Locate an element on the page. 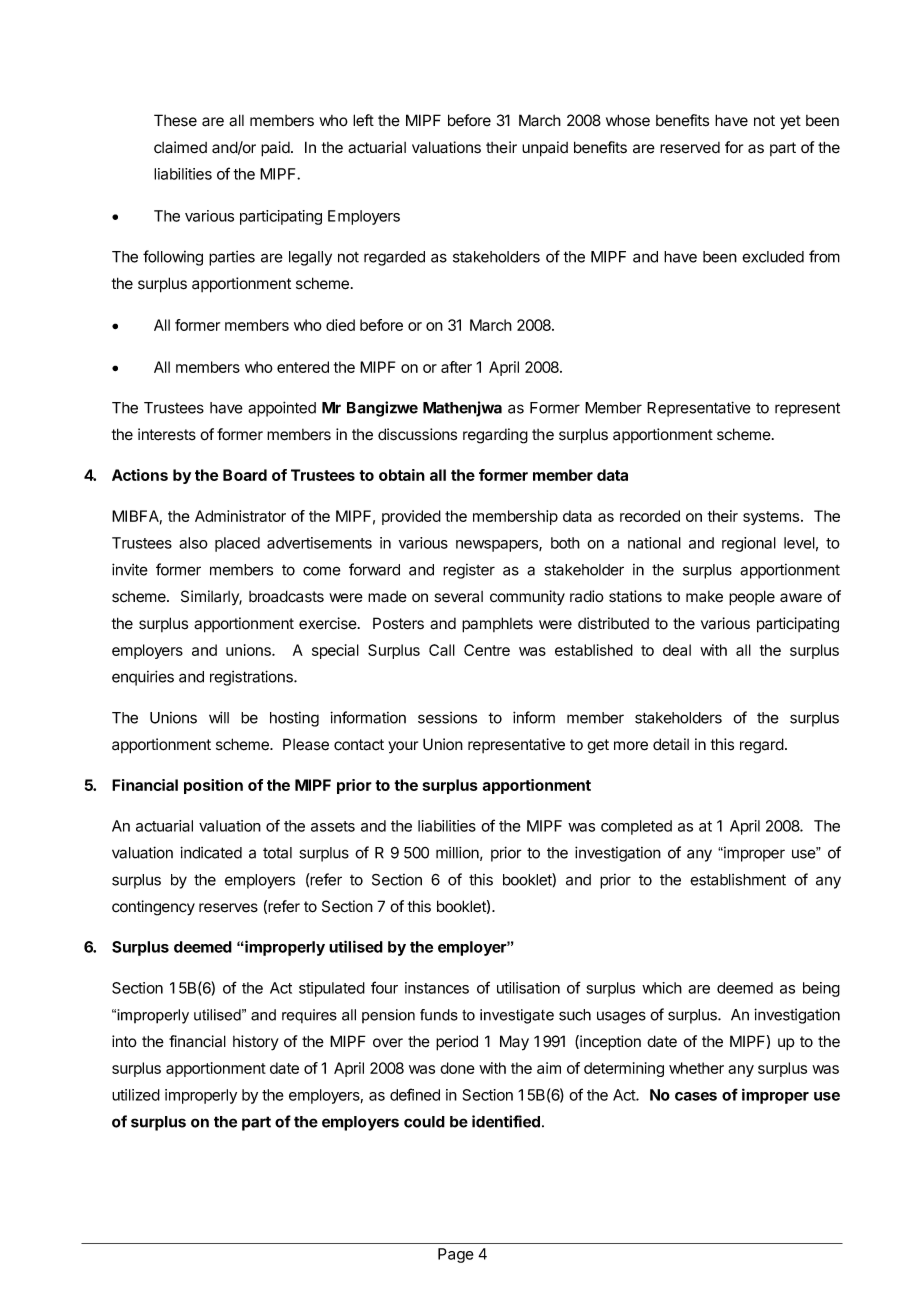 Image resolution: width=924 pixels, height=1307 pixels. utilized is located at coordinates (136, 1095).
